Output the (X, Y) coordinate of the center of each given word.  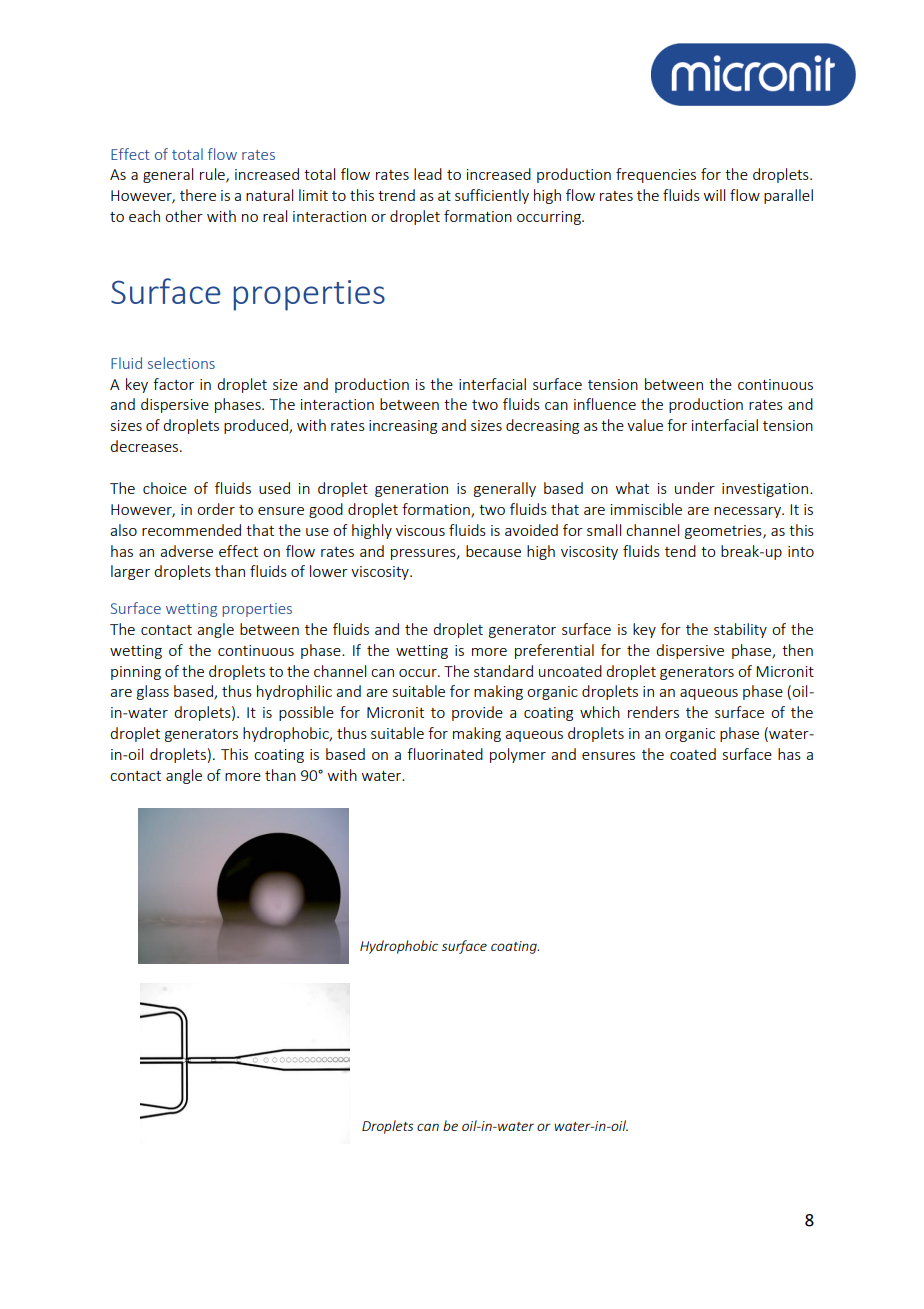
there (198, 195)
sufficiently (492, 196)
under (695, 488)
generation (411, 490)
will (714, 195)
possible (306, 713)
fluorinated (445, 754)
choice (165, 488)
